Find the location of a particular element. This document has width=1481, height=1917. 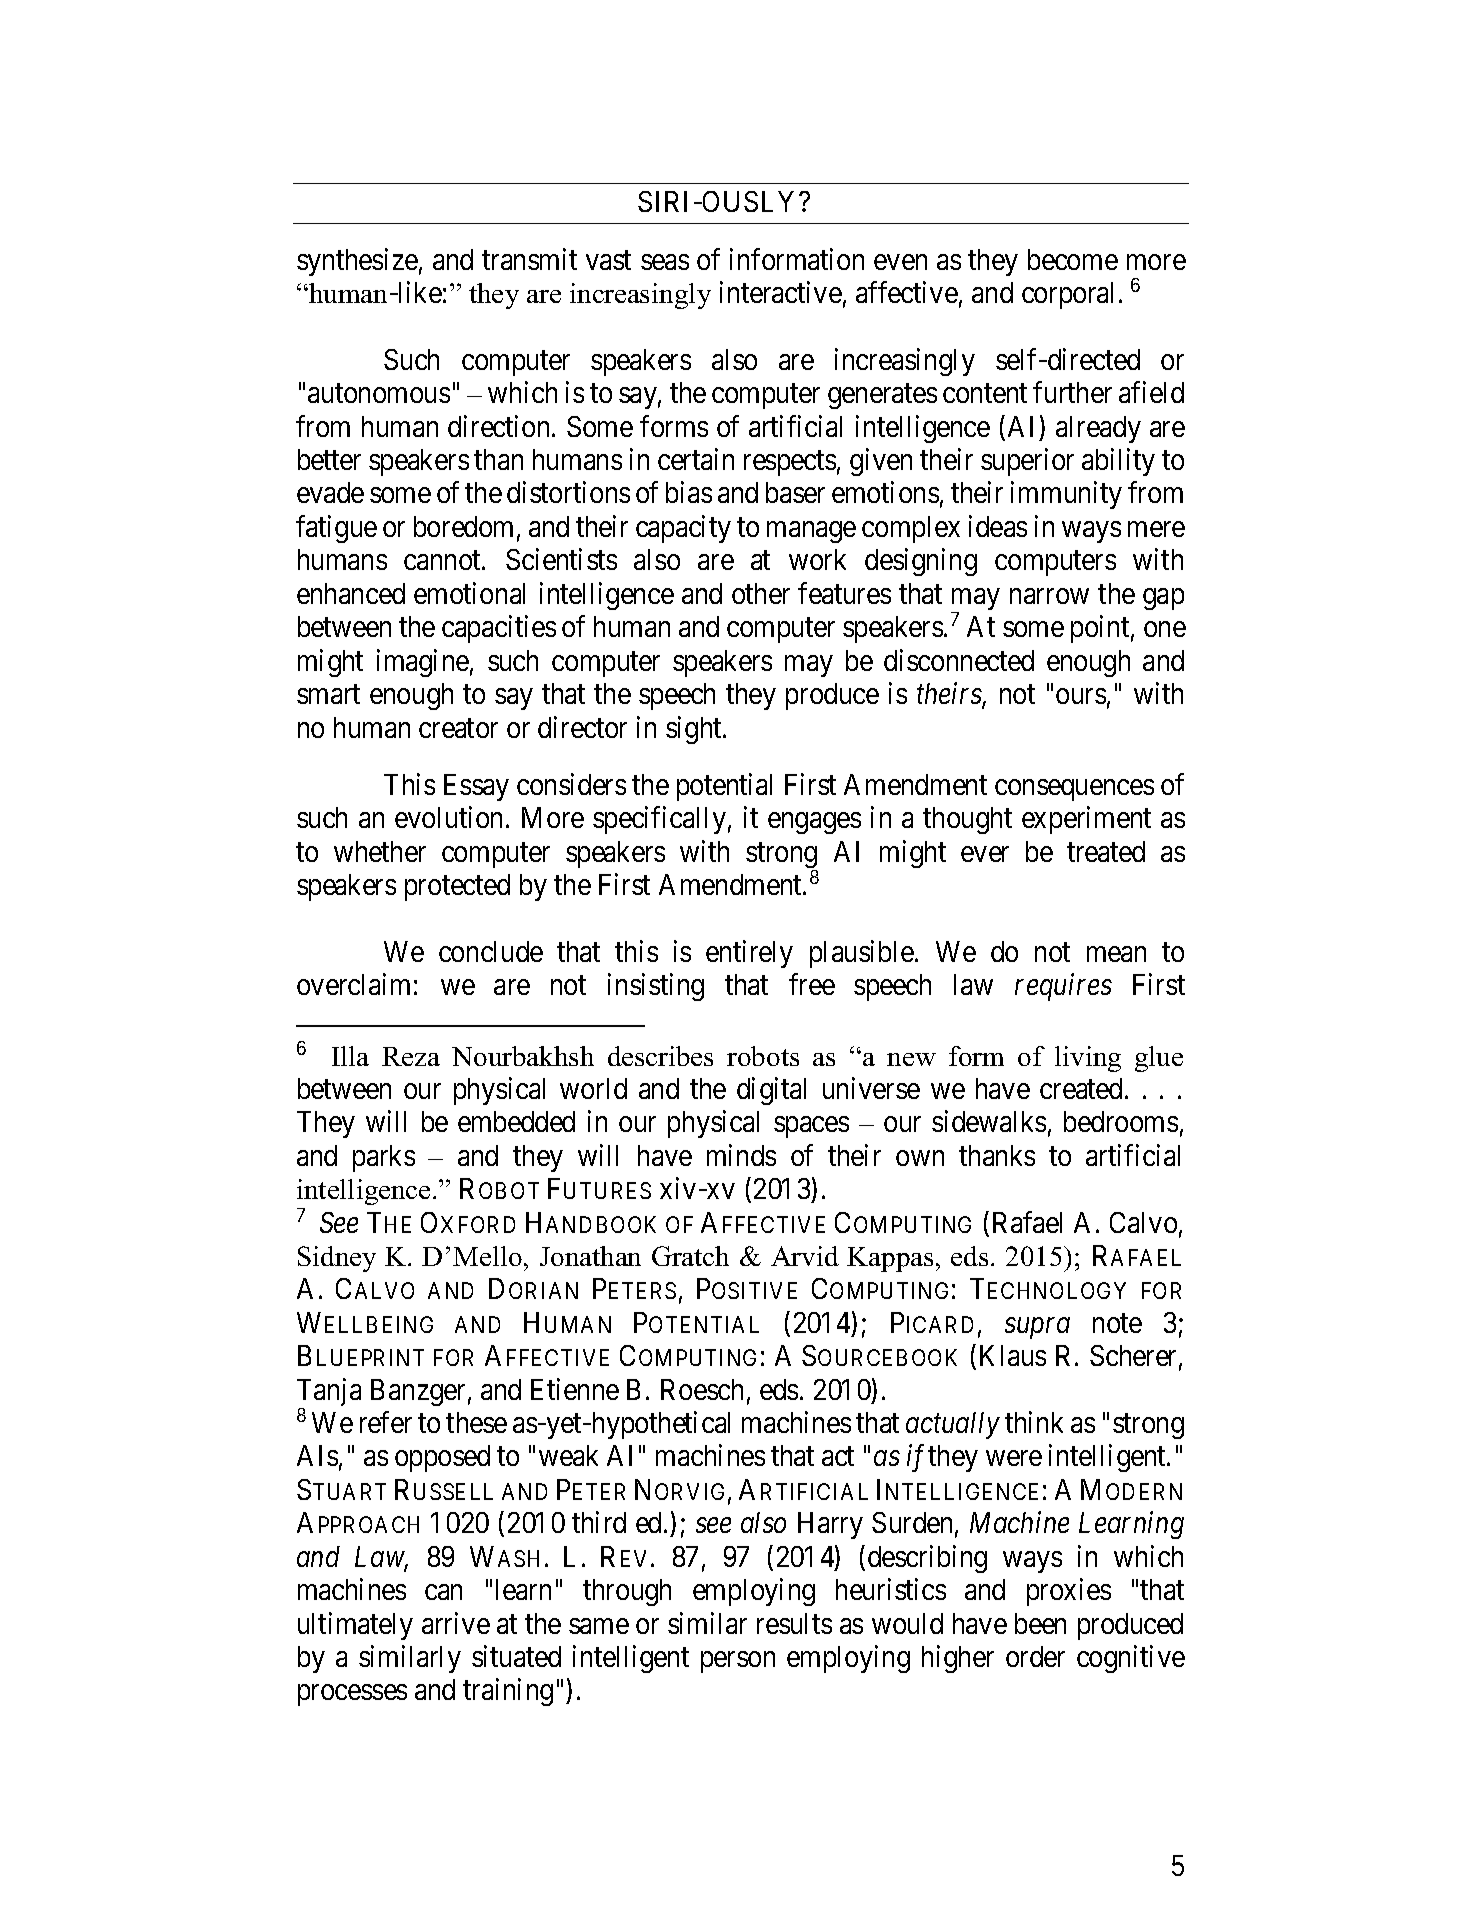

person is located at coordinates (738, 1662).
